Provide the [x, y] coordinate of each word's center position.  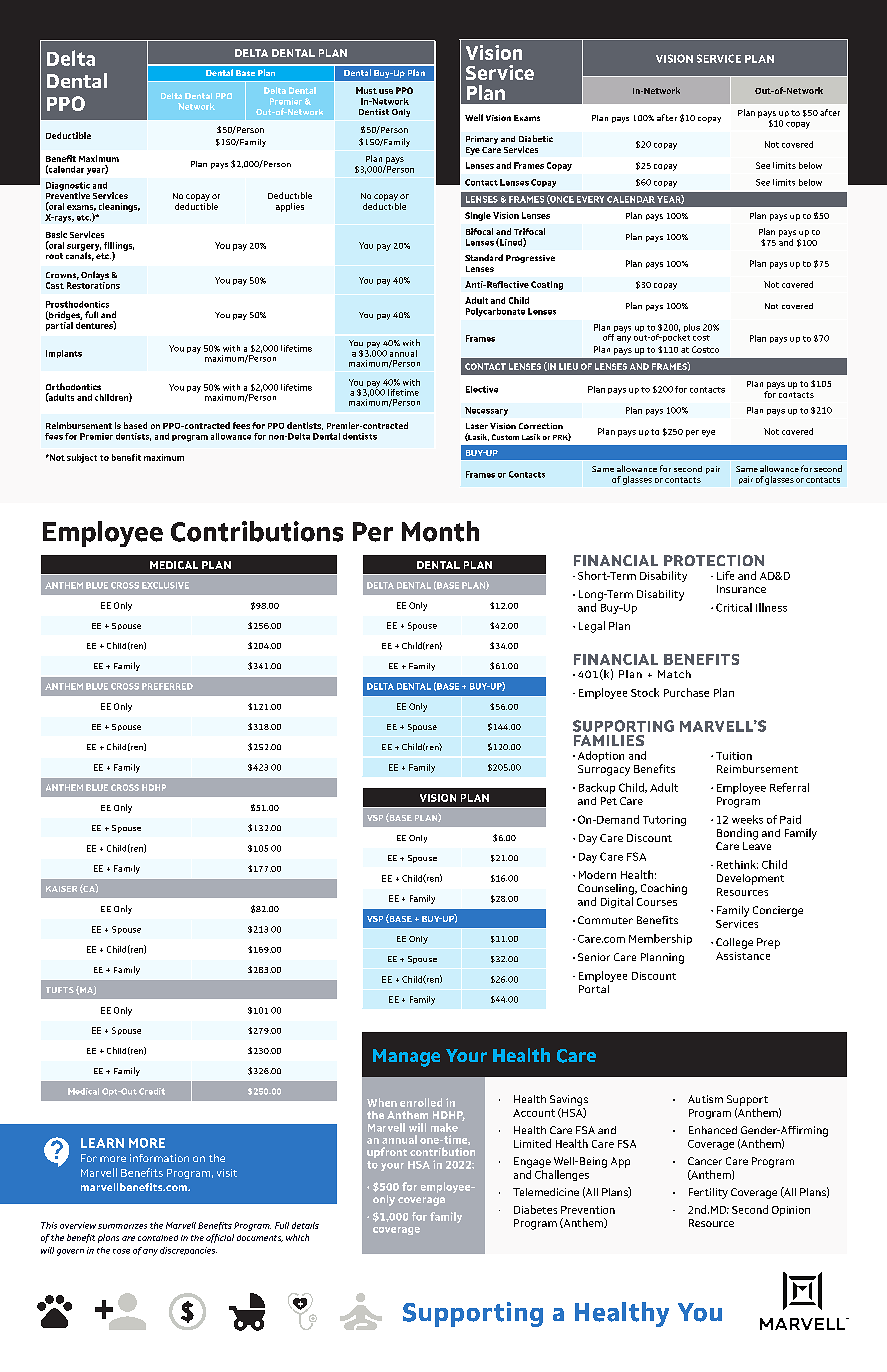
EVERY [590, 199]
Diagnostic [68, 187]
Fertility [708, 1193]
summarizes [122, 1226]
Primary [482, 140]
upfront [387, 1152]
